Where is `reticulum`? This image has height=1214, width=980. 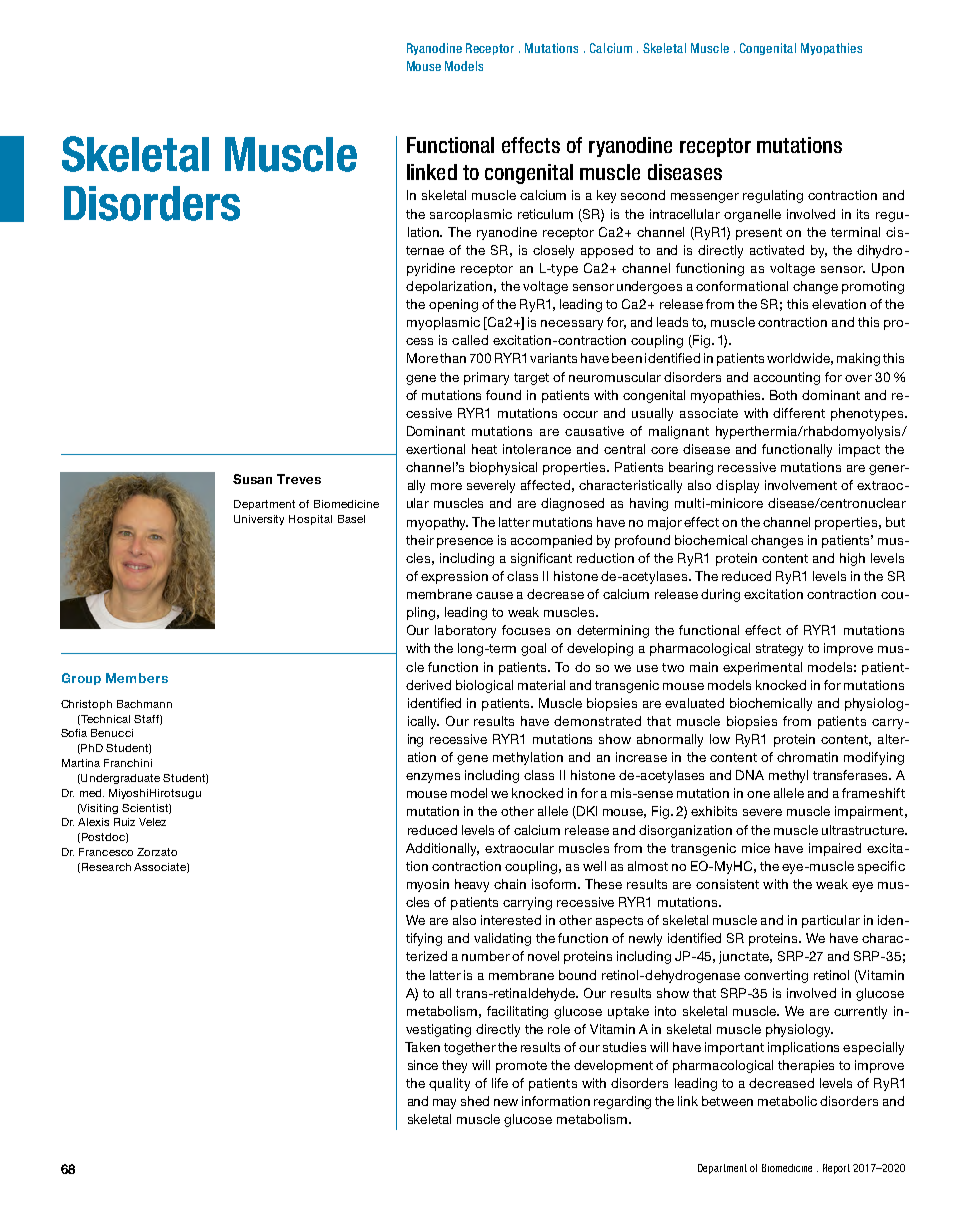
reticulum is located at coordinates (545, 214).
